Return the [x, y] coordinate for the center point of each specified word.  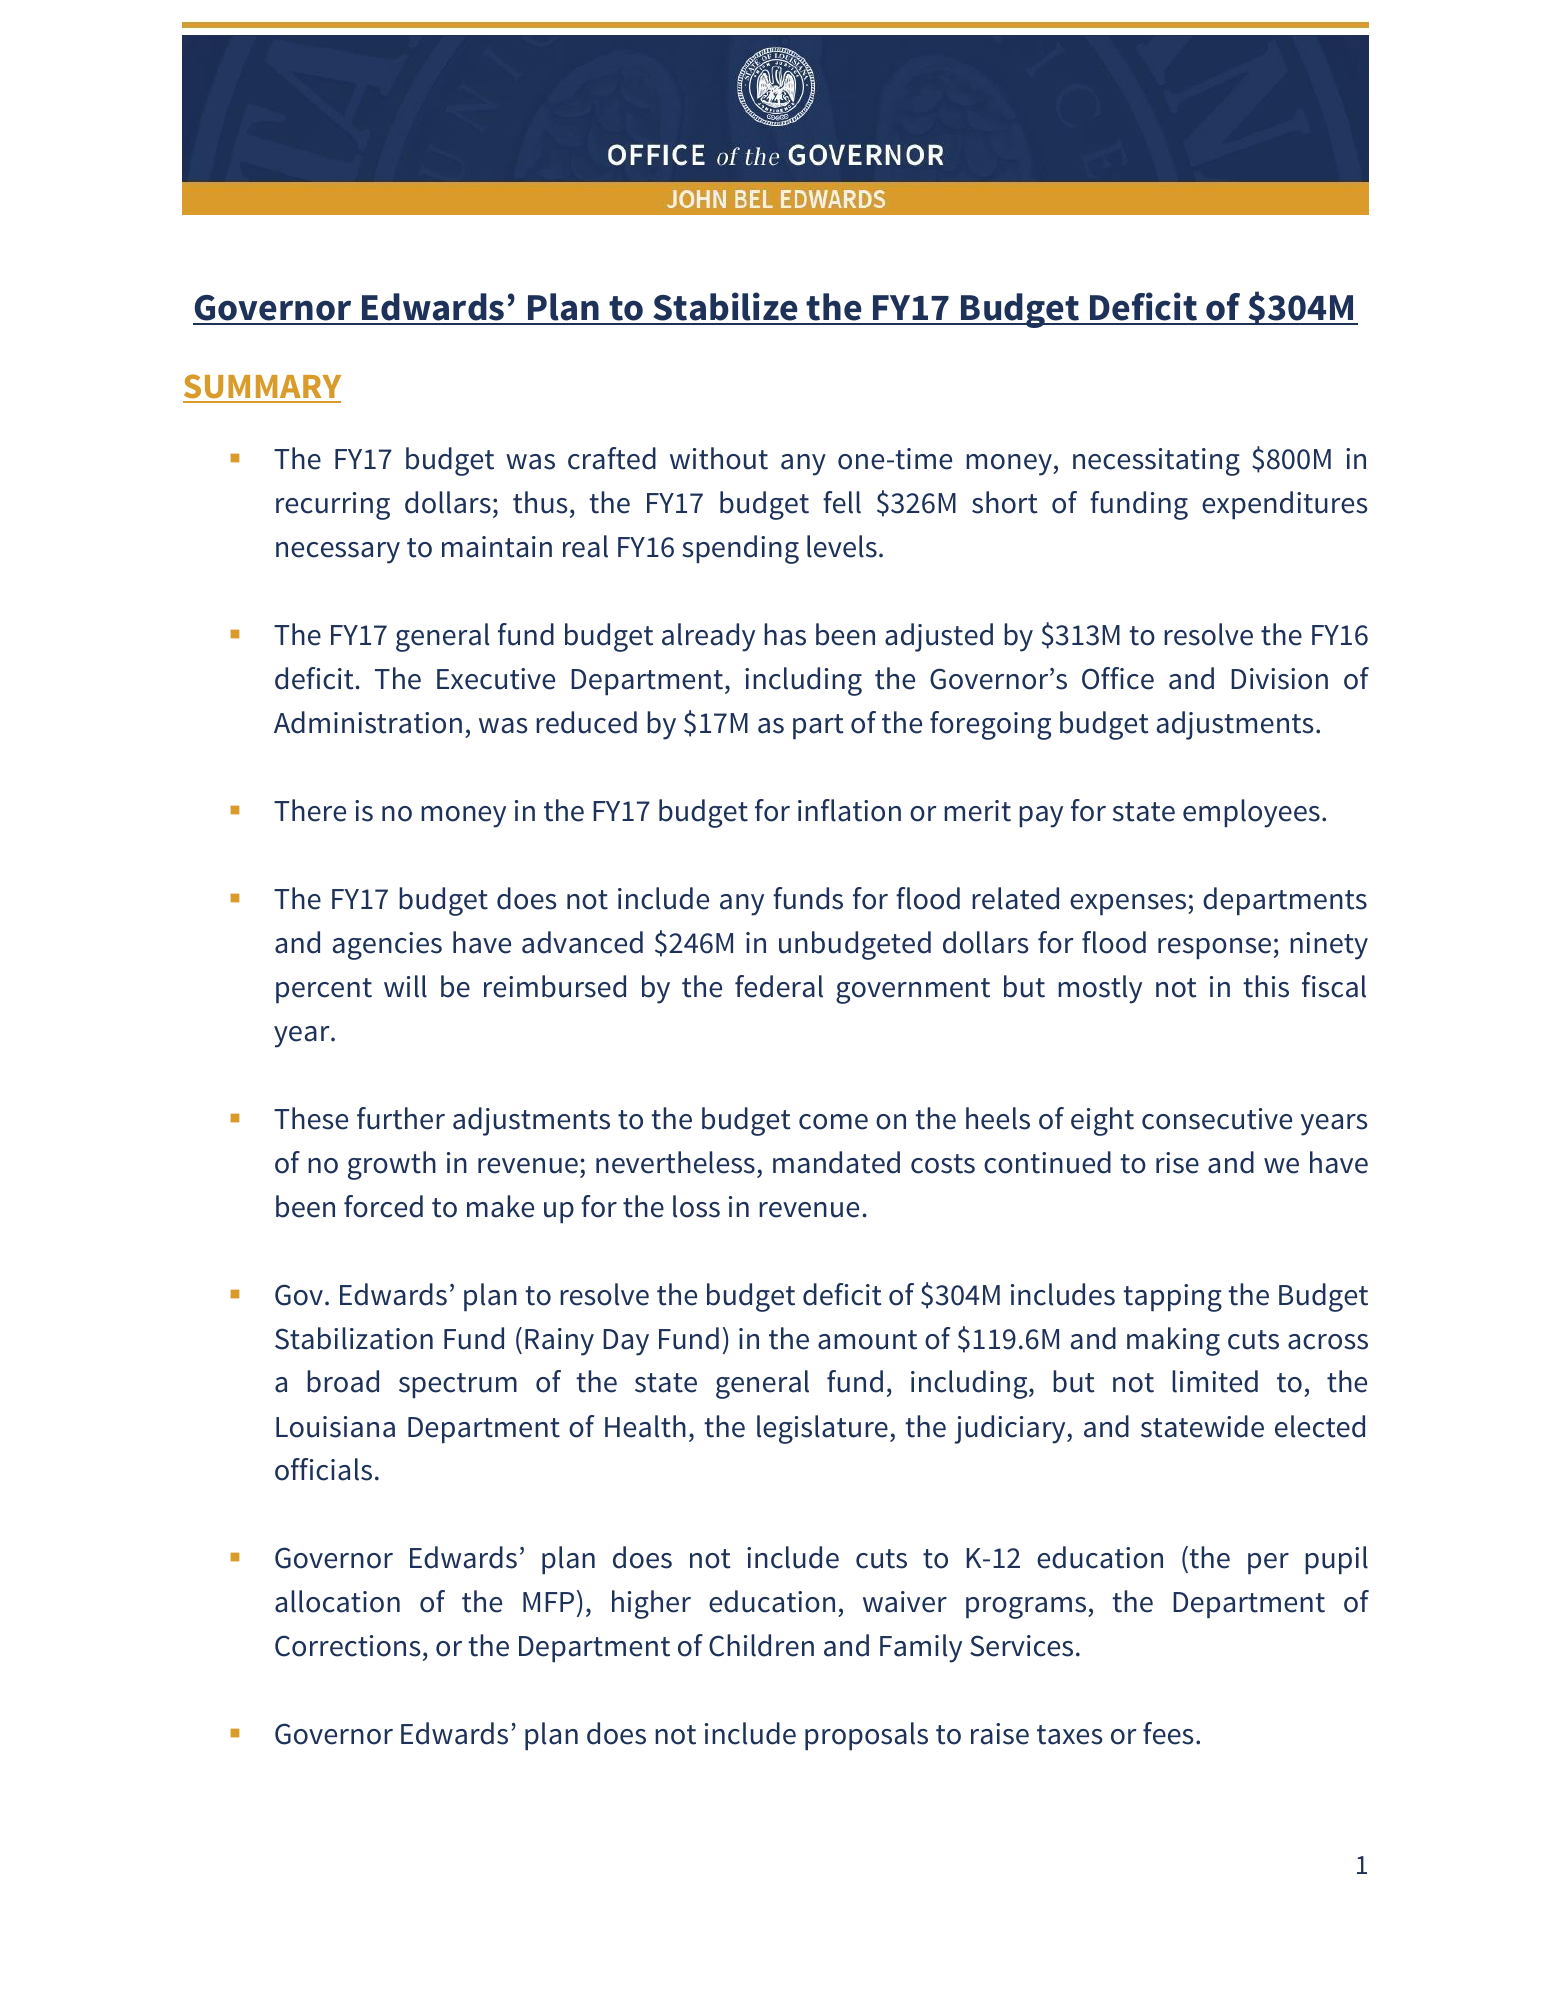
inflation [849, 810]
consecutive [1217, 1119]
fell [842, 502]
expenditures [1284, 505]
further [401, 1118]
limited [1215, 1381]
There [310, 810]
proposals [866, 1736]
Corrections [347, 1646]
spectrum [458, 1385]
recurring [333, 506]
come [833, 1122]
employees [1251, 813]
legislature [822, 1429]
